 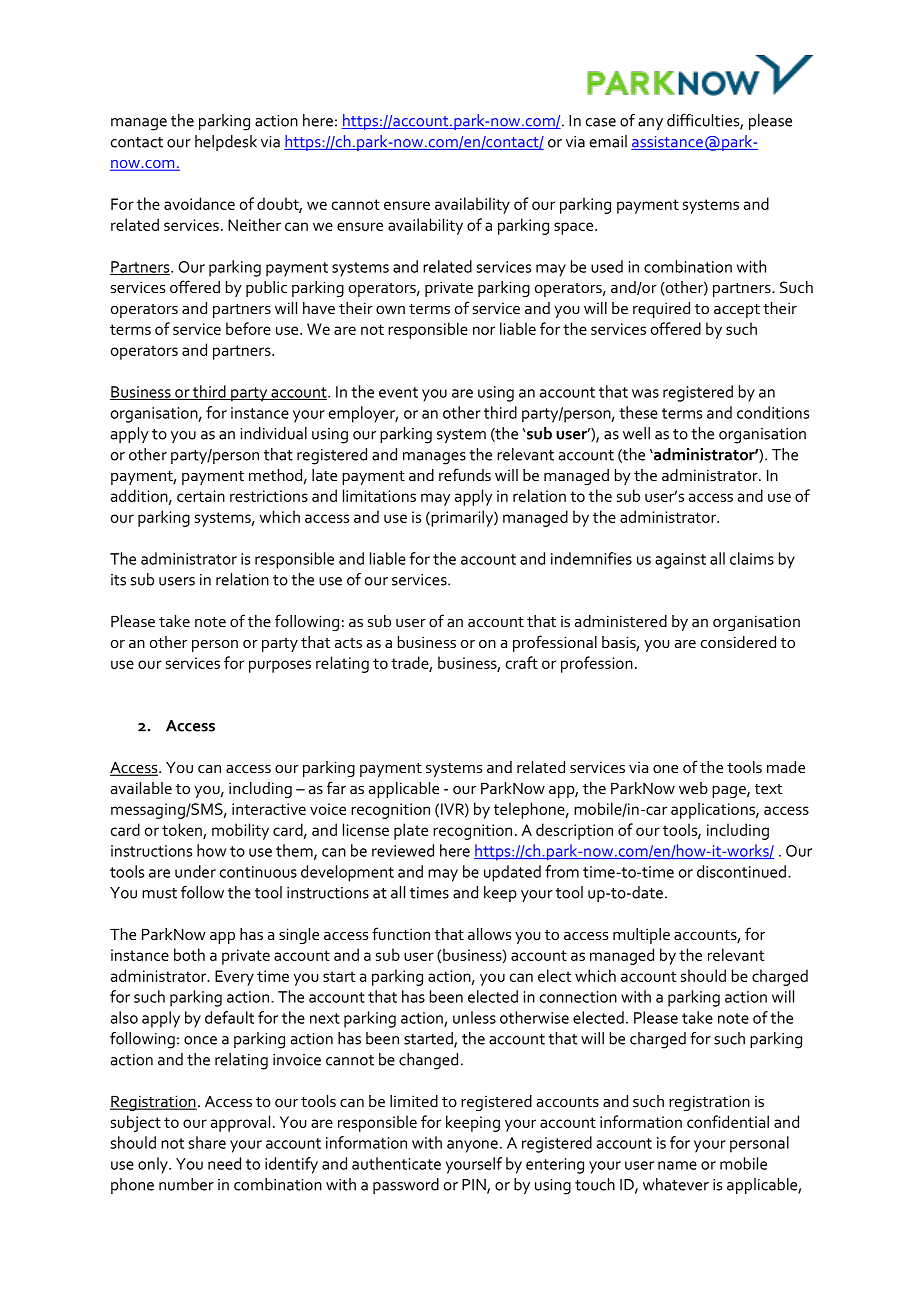 What do you see at coordinates (403, 850) in the screenshot?
I see `reviewed` at bounding box center [403, 850].
